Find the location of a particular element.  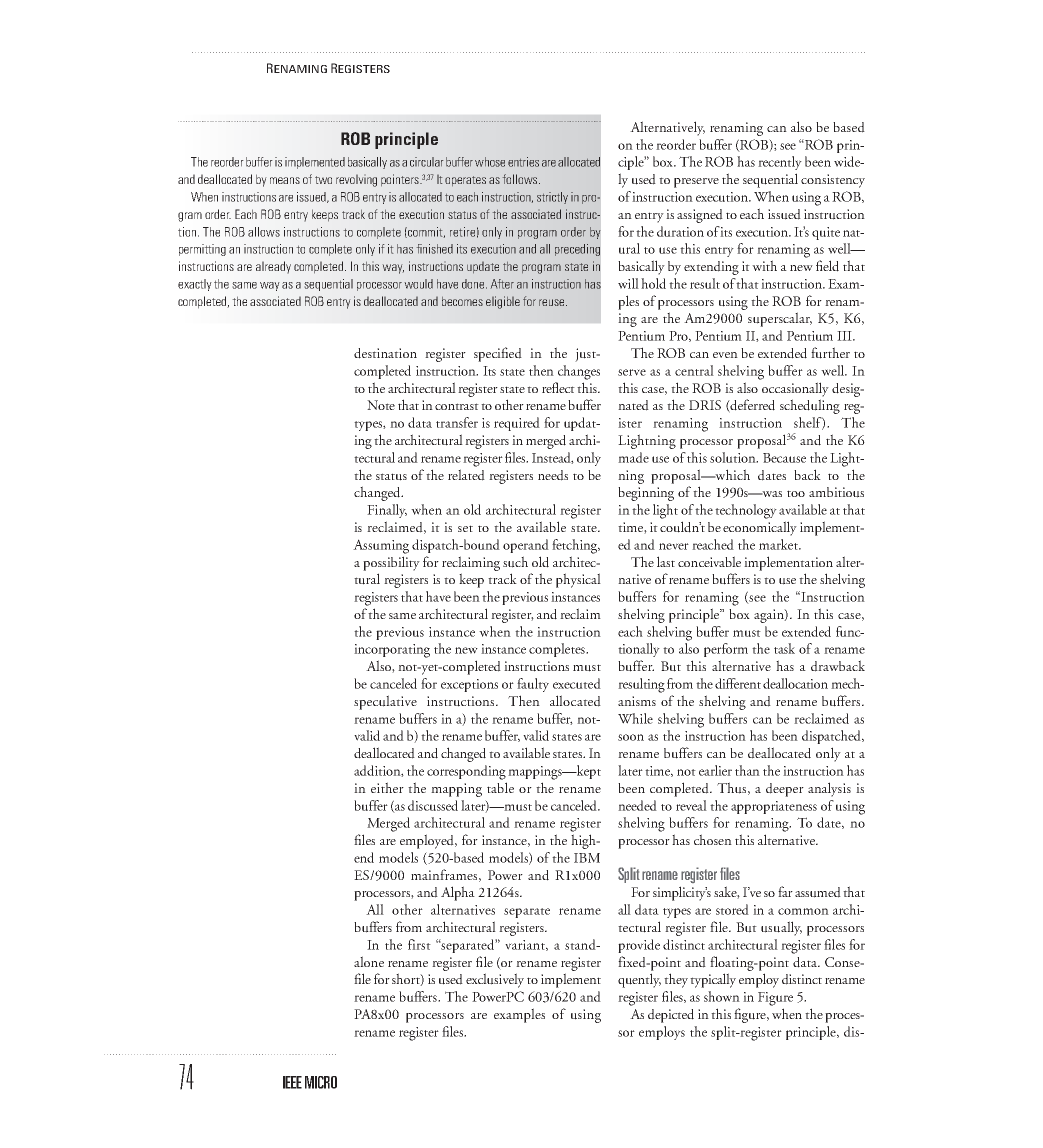

physical is located at coordinates (578, 580).
